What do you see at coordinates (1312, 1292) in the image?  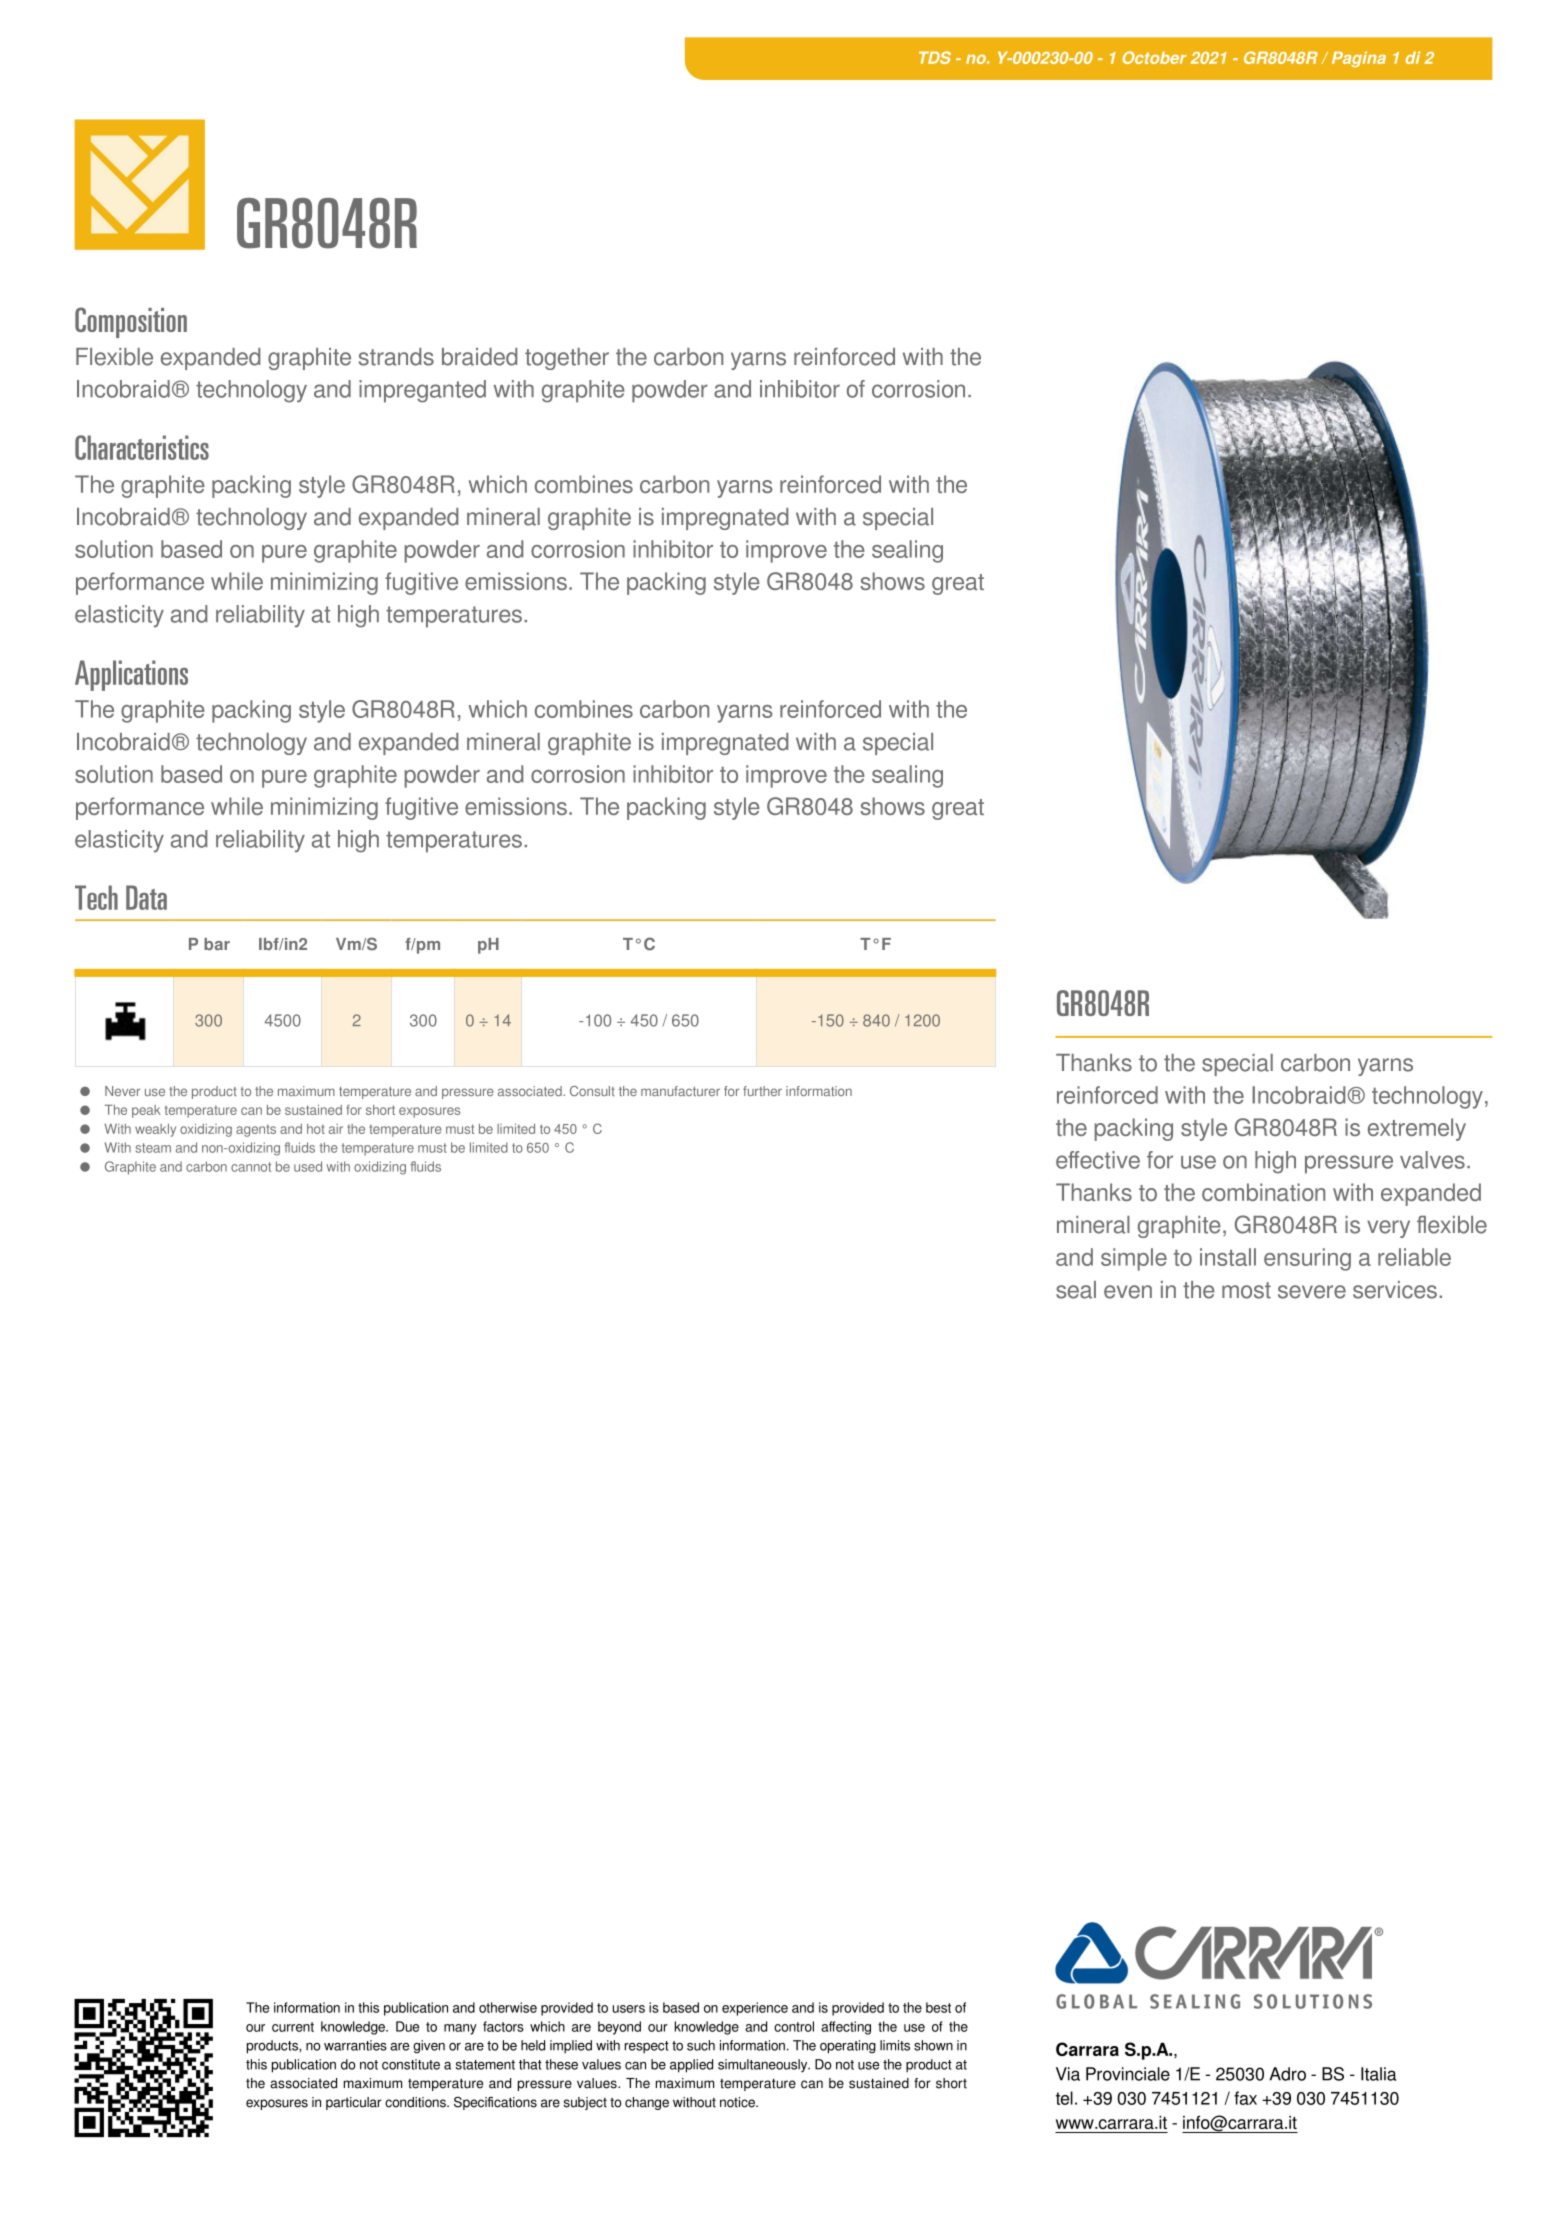 I see `severe` at bounding box center [1312, 1292].
